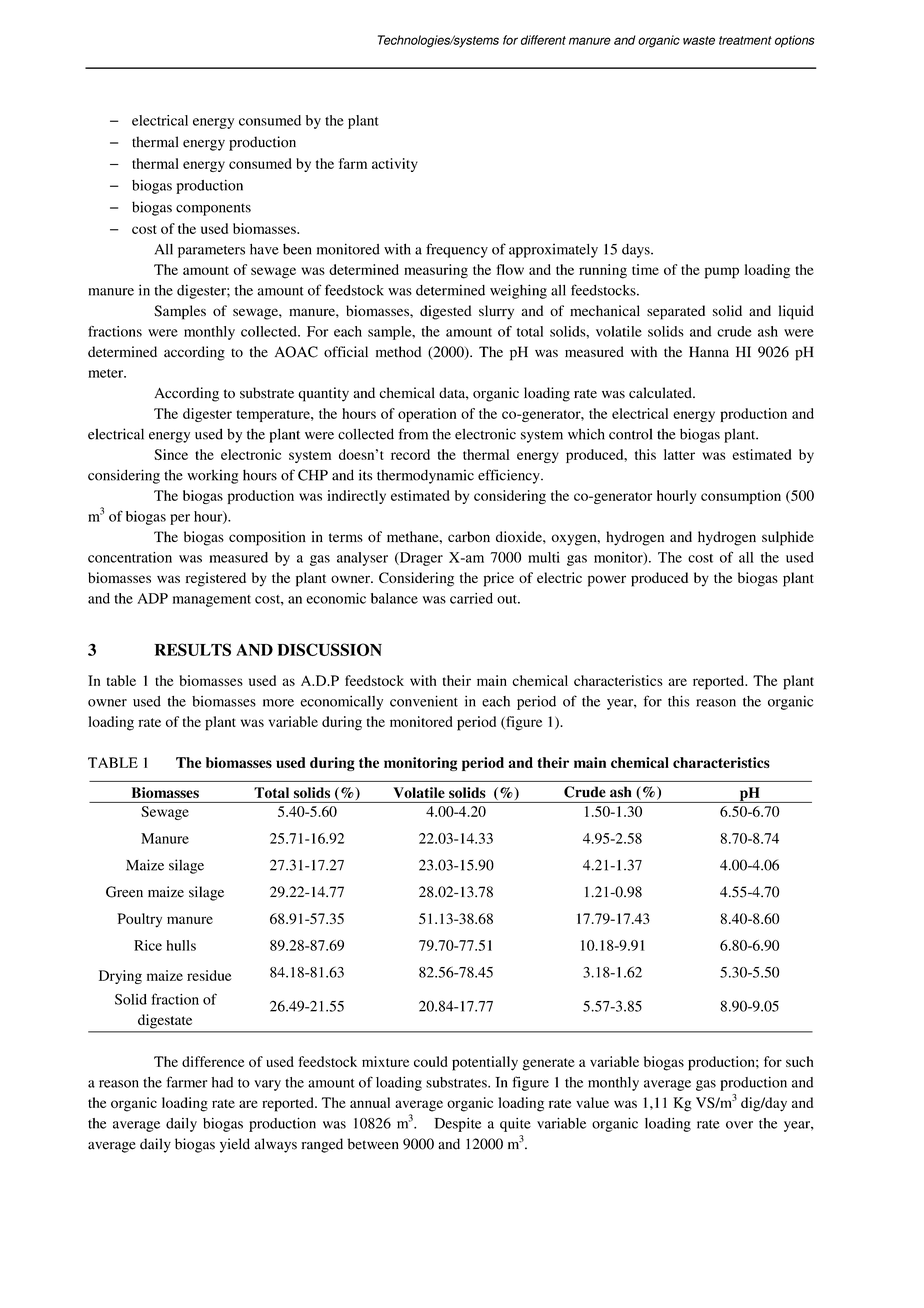 The image size is (924, 1308). I want to click on carried, so click(471, 598).
